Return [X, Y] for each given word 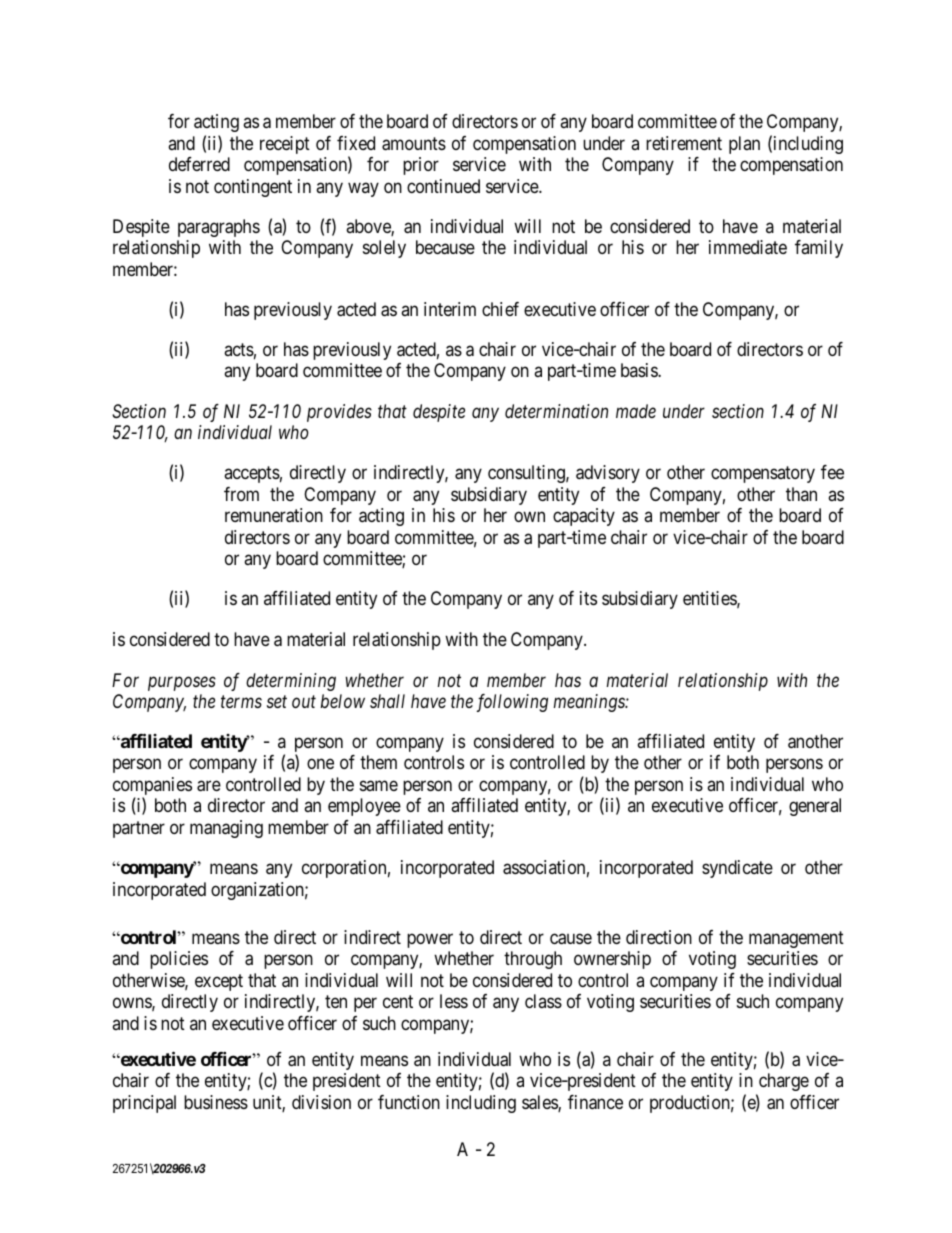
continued [443, 186]
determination [556, 411]
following [512, 703]
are [209, 786]
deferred [199, 164]
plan [744, 145]
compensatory [763, 475]
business [216, 1102]
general [815, 807]
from [241, 494]
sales [540, 1103]
